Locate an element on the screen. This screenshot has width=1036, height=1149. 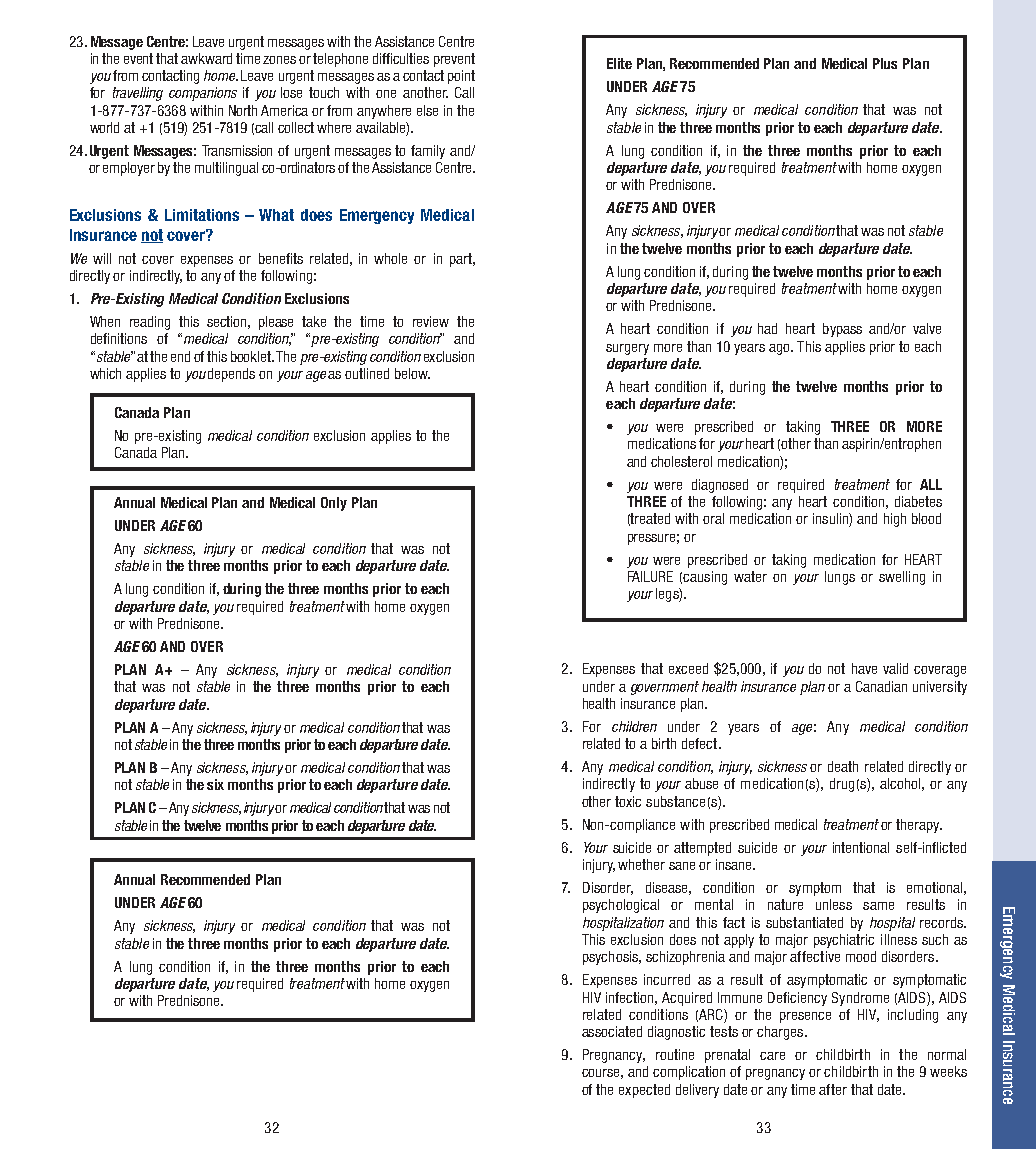
FAILURE is located at coordinates (650, 576).
